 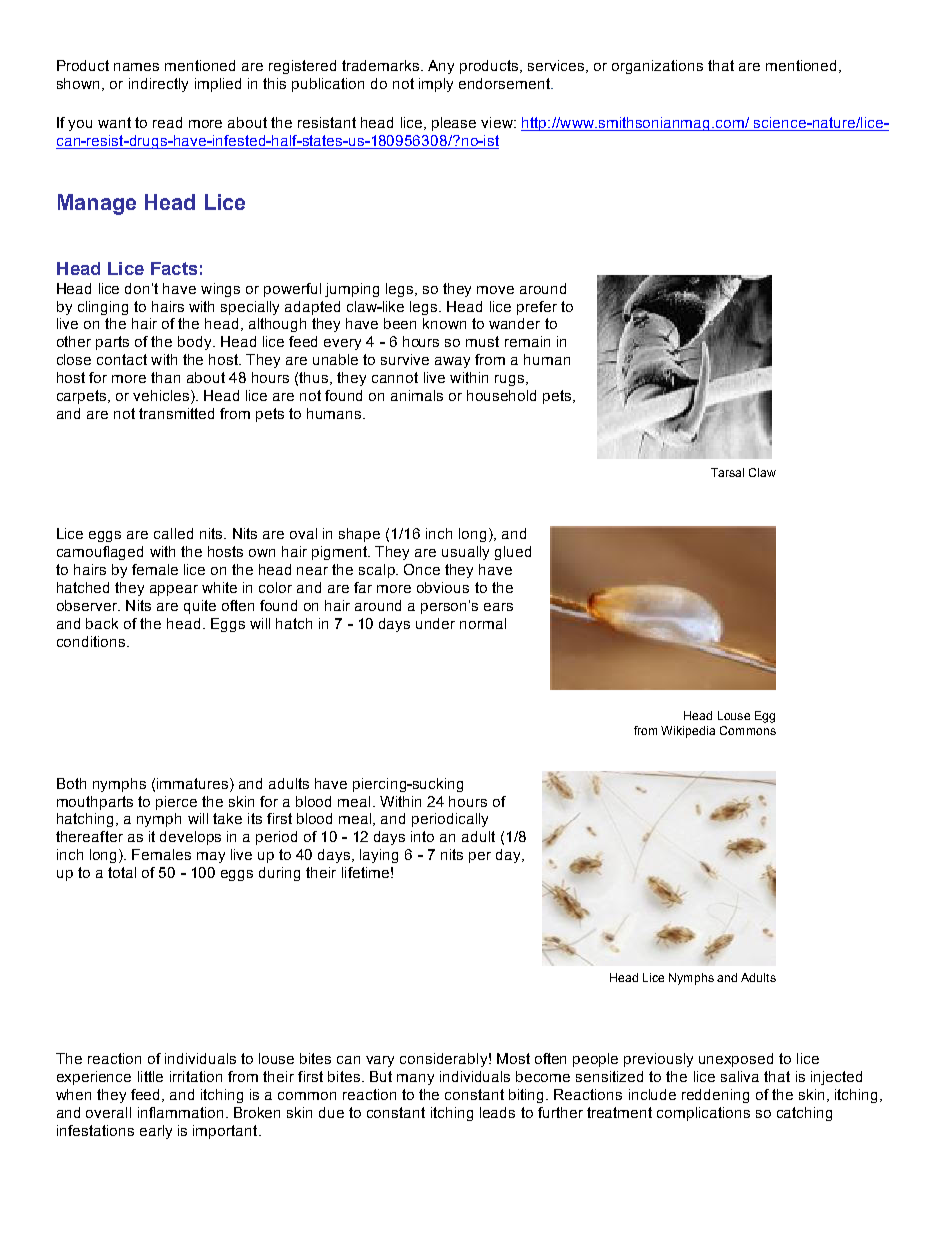 What do you see at coordinates (436, 85) in the screenshot?
I see `imply` at bounding box center [436, 85].
